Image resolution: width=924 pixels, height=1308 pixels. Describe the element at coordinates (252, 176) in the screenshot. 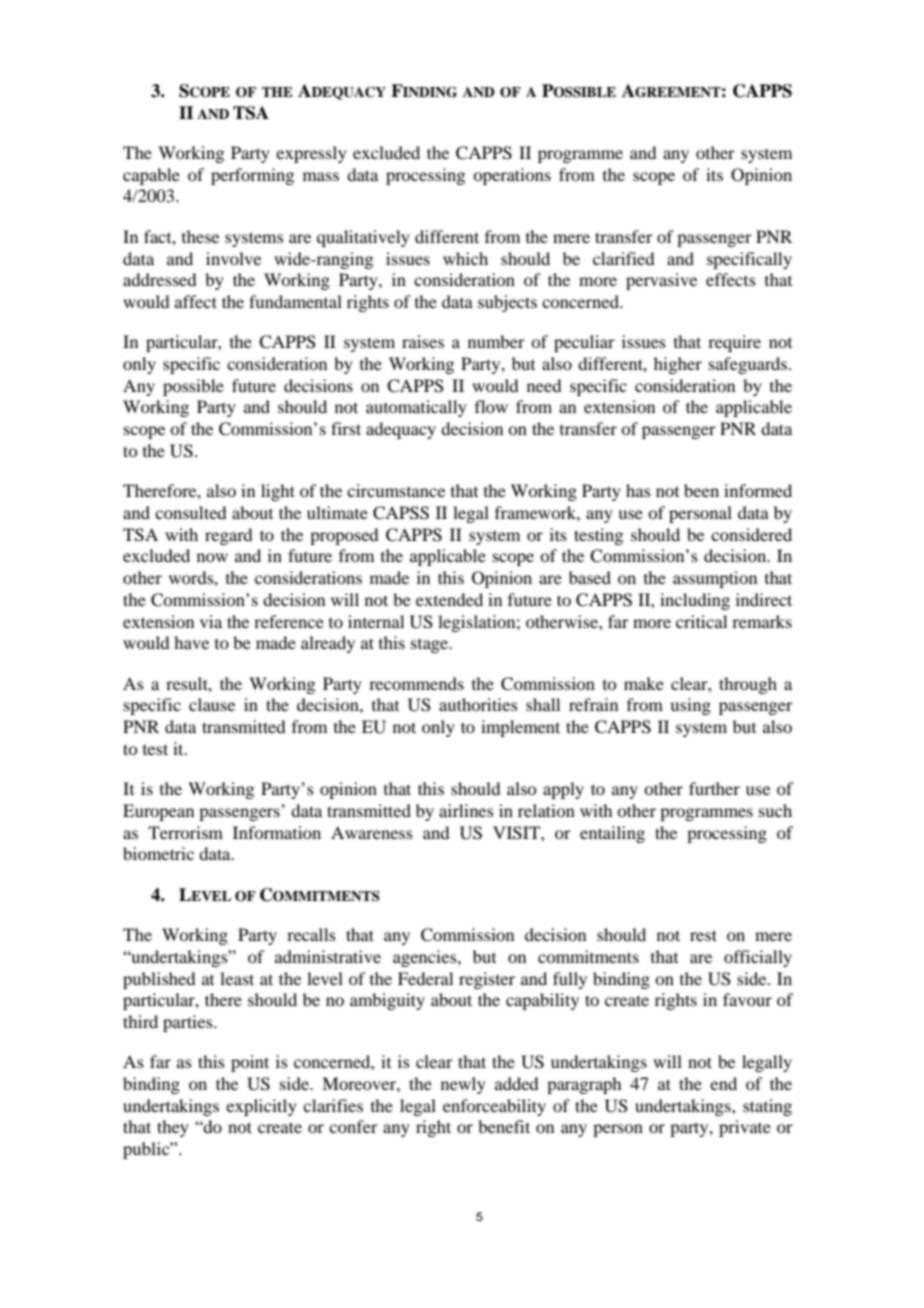

I see `performing` at that location.
